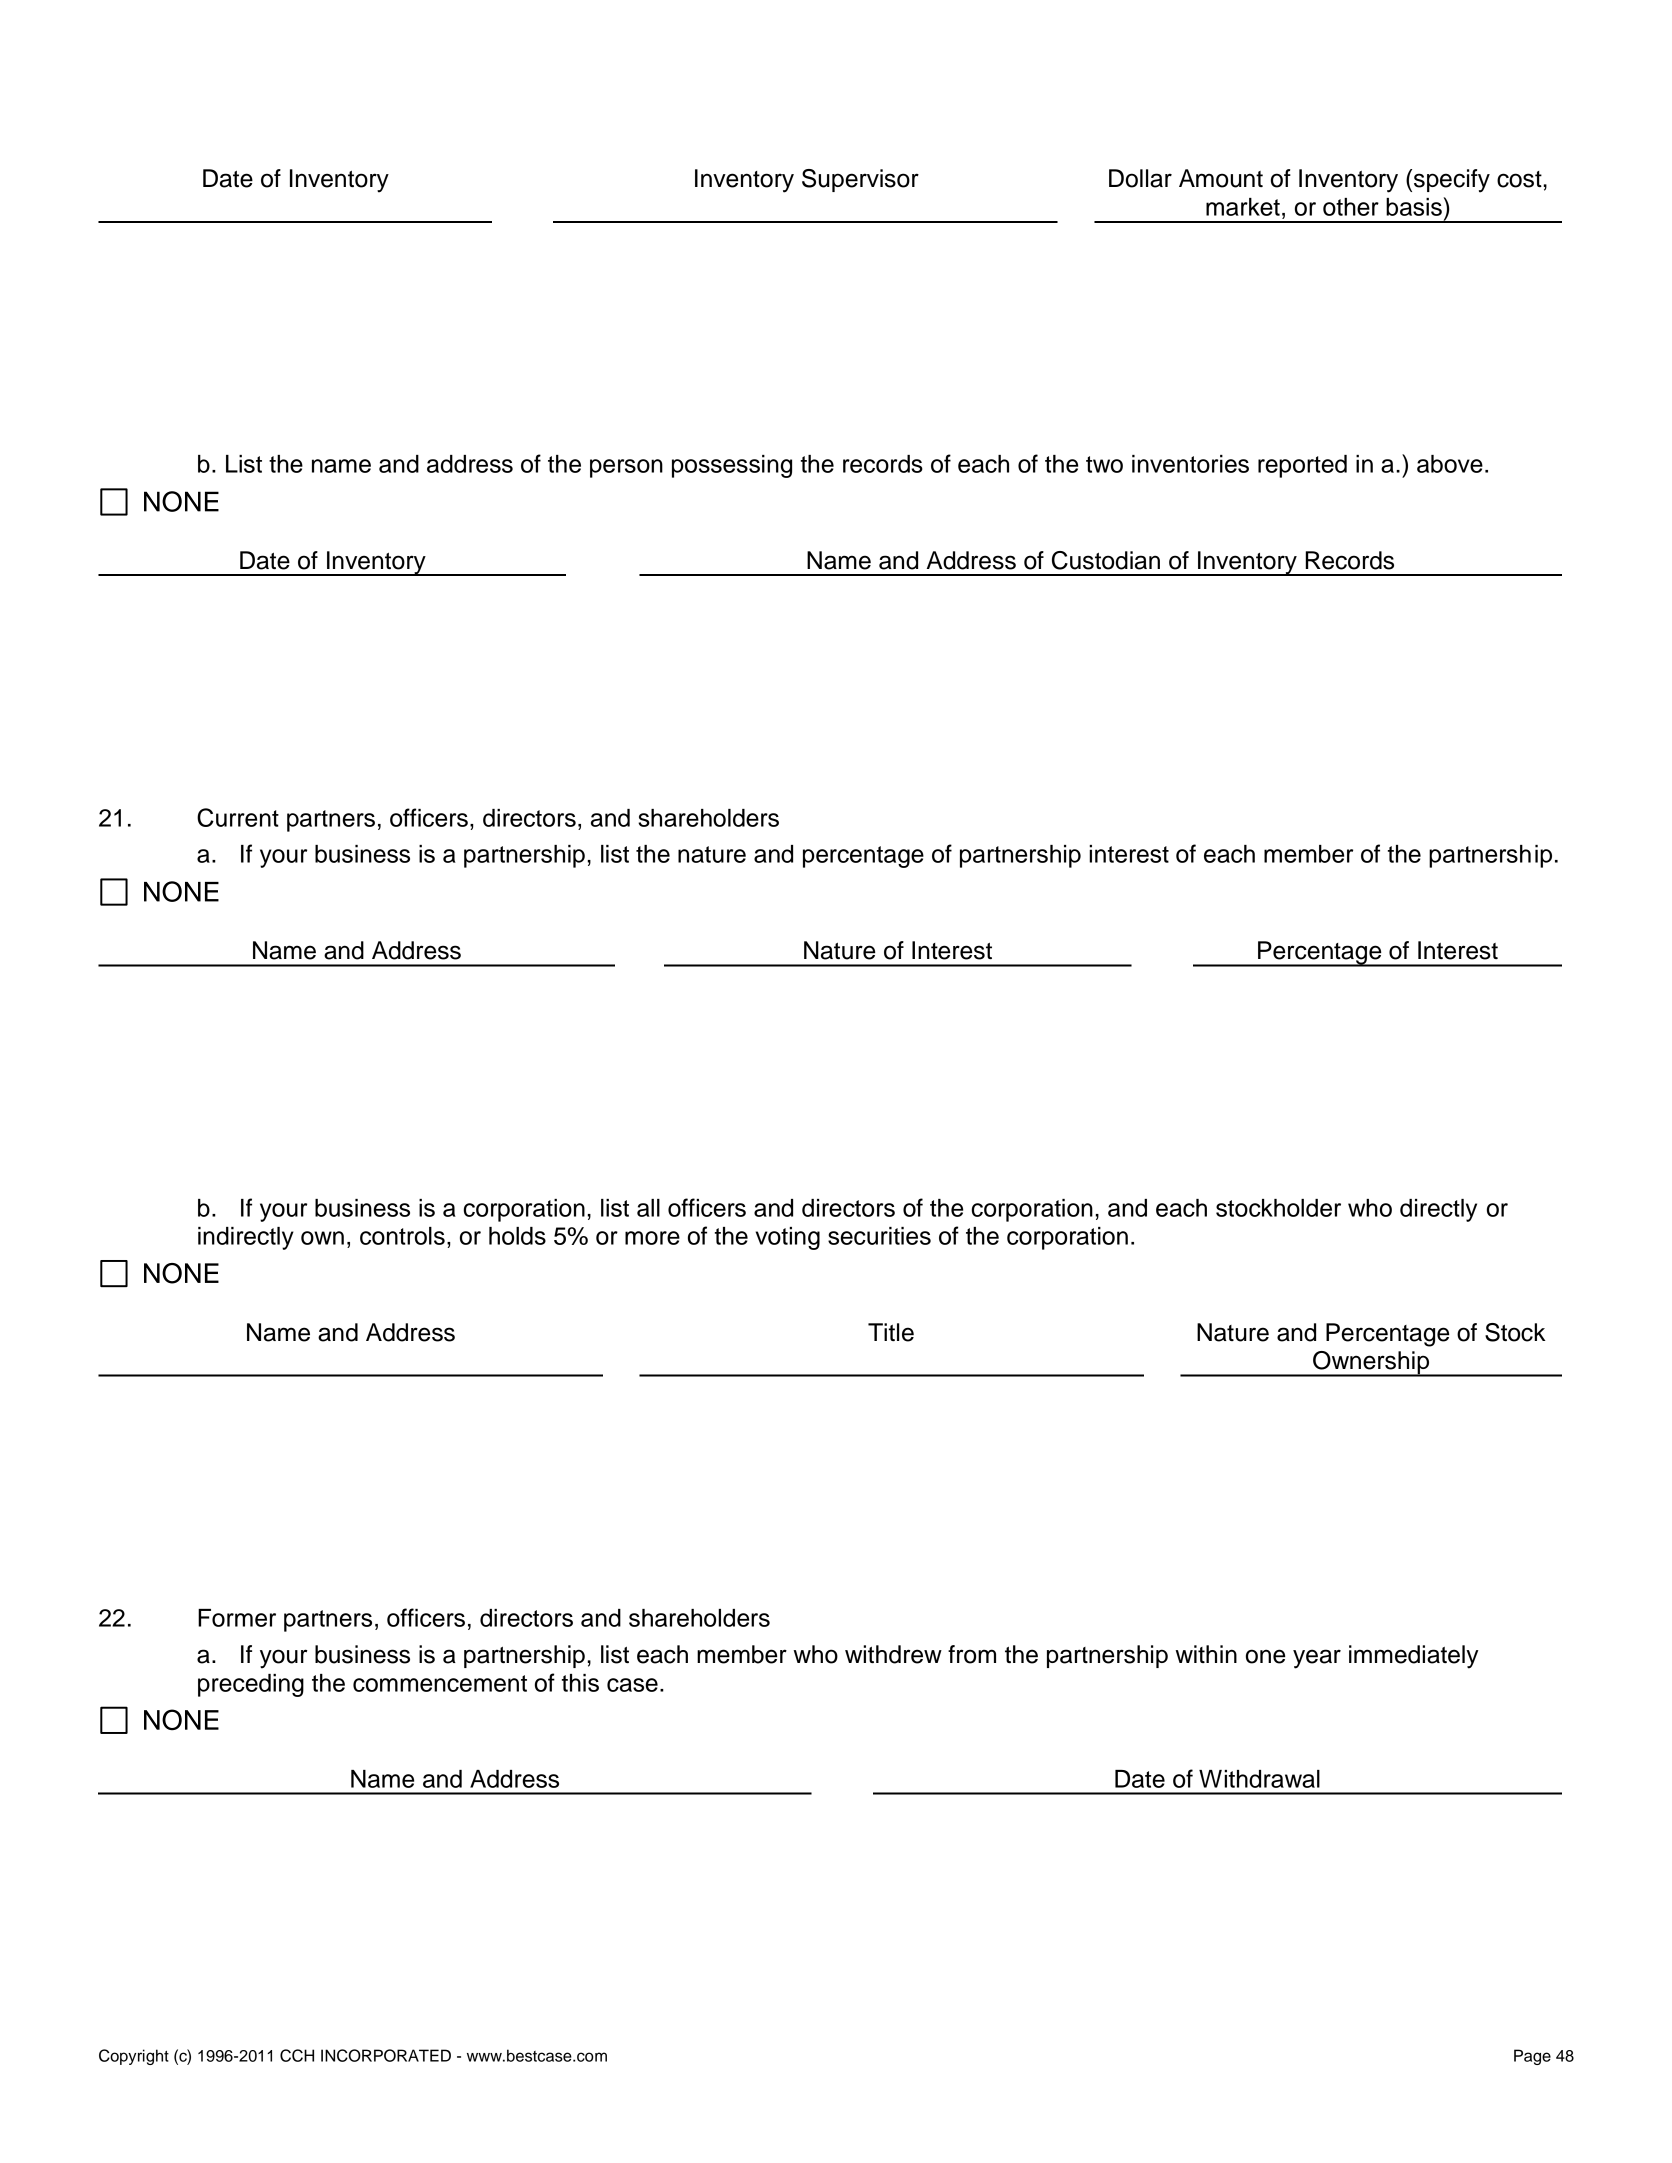  I want to click on Custodian, so click(1106, 560).
